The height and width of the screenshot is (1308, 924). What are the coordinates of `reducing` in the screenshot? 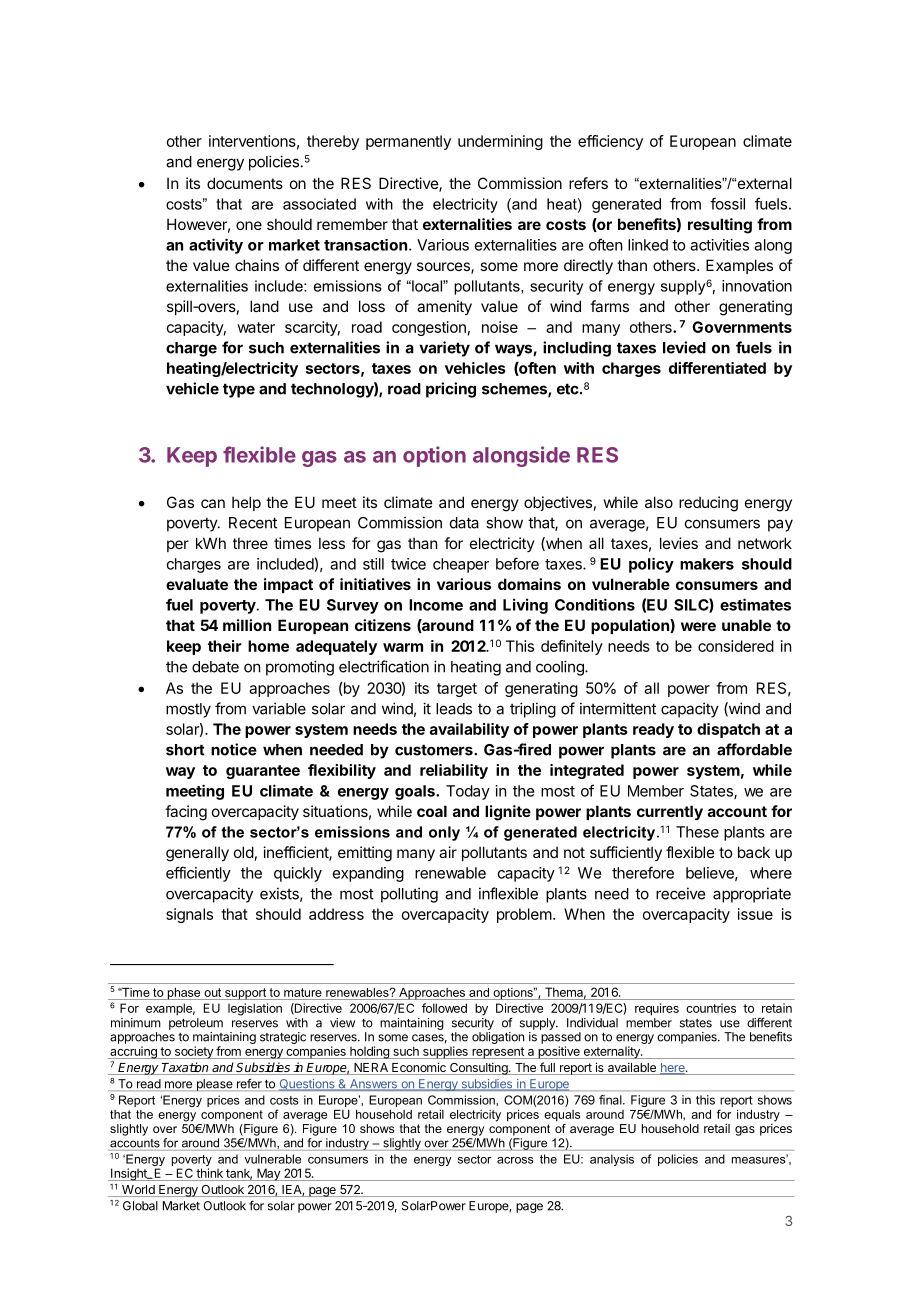 It's located at (708, 504).
